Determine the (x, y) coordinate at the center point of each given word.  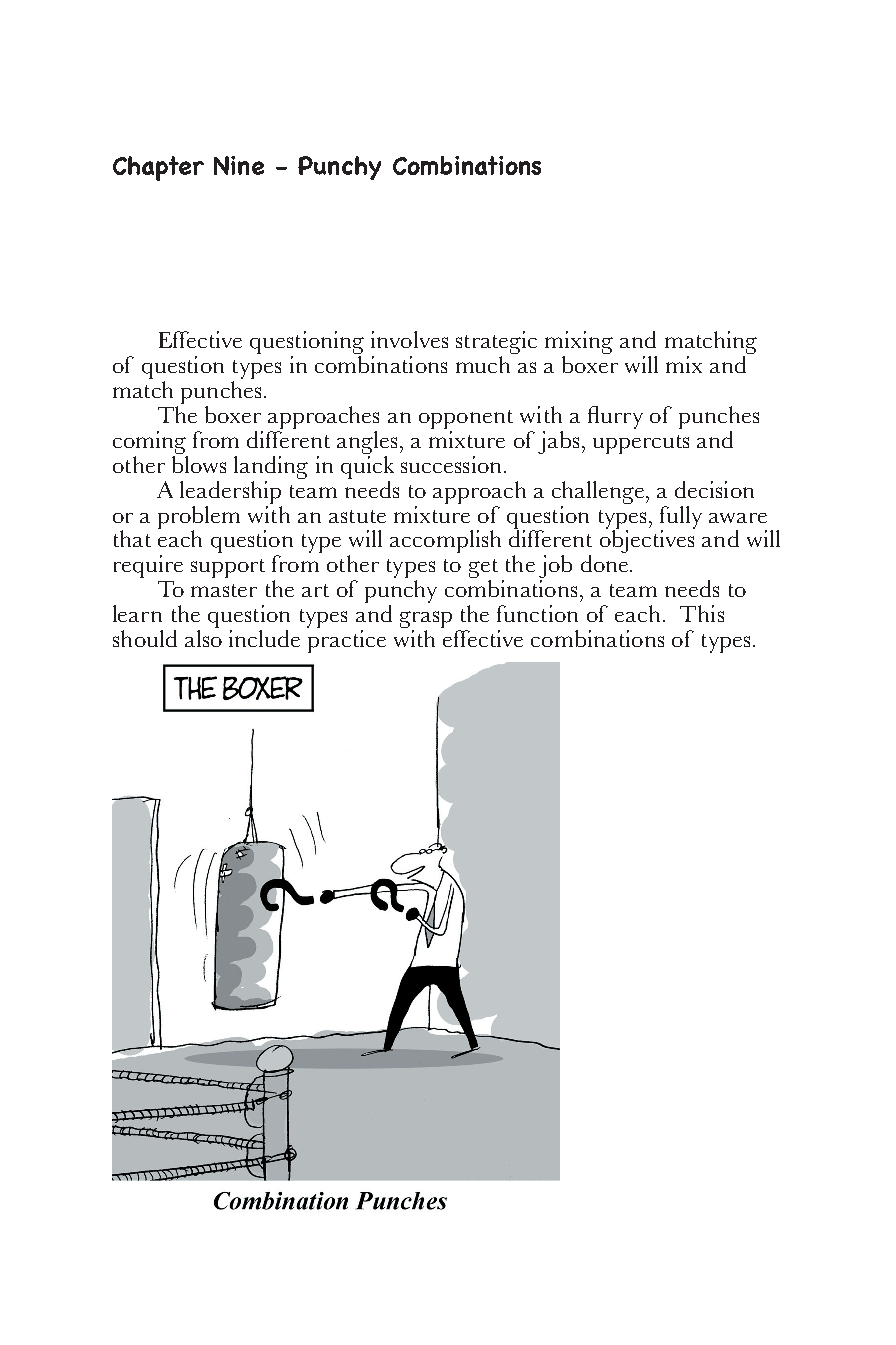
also (203, 638)
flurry (615, 417)
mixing (579, 344)
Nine (239, 165)
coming (149, 442)
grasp (426, 621)
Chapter (158, 168)
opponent (466, 421)
